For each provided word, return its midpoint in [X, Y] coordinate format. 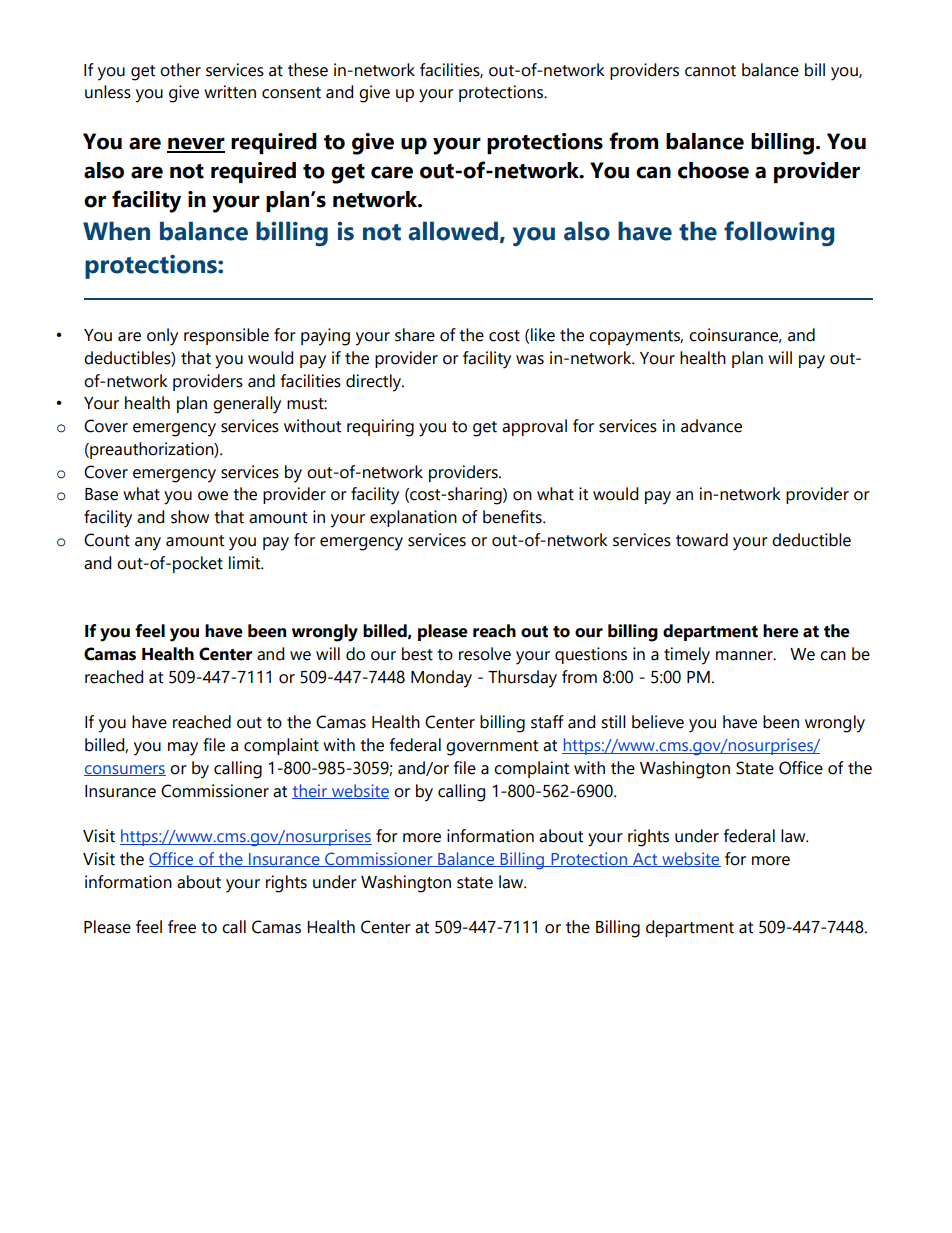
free [182, 927]
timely [687, 656]
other [180, 70]
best [417, 654]
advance [711, 426]
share [415, 335]
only [162, 337]
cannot [710, 71]
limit [246, 563]
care [392, 172]
